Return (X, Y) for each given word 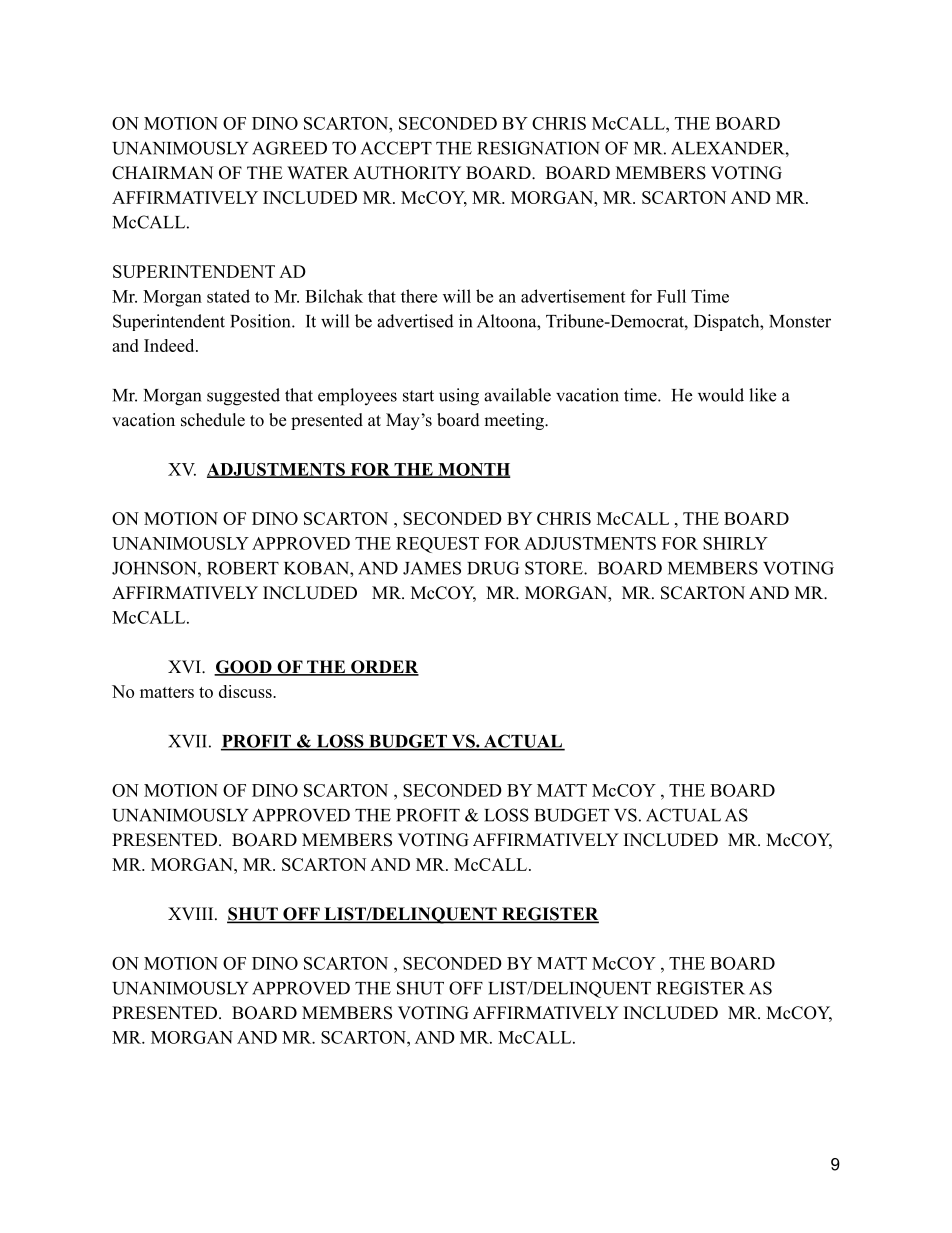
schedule (213, 420)
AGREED (289, 148)
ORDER (384, 668)
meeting (515, 421)
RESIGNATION (538, 148)
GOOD (244, 668)
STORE (555, 568)
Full (671, 296)
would (721, 395)
